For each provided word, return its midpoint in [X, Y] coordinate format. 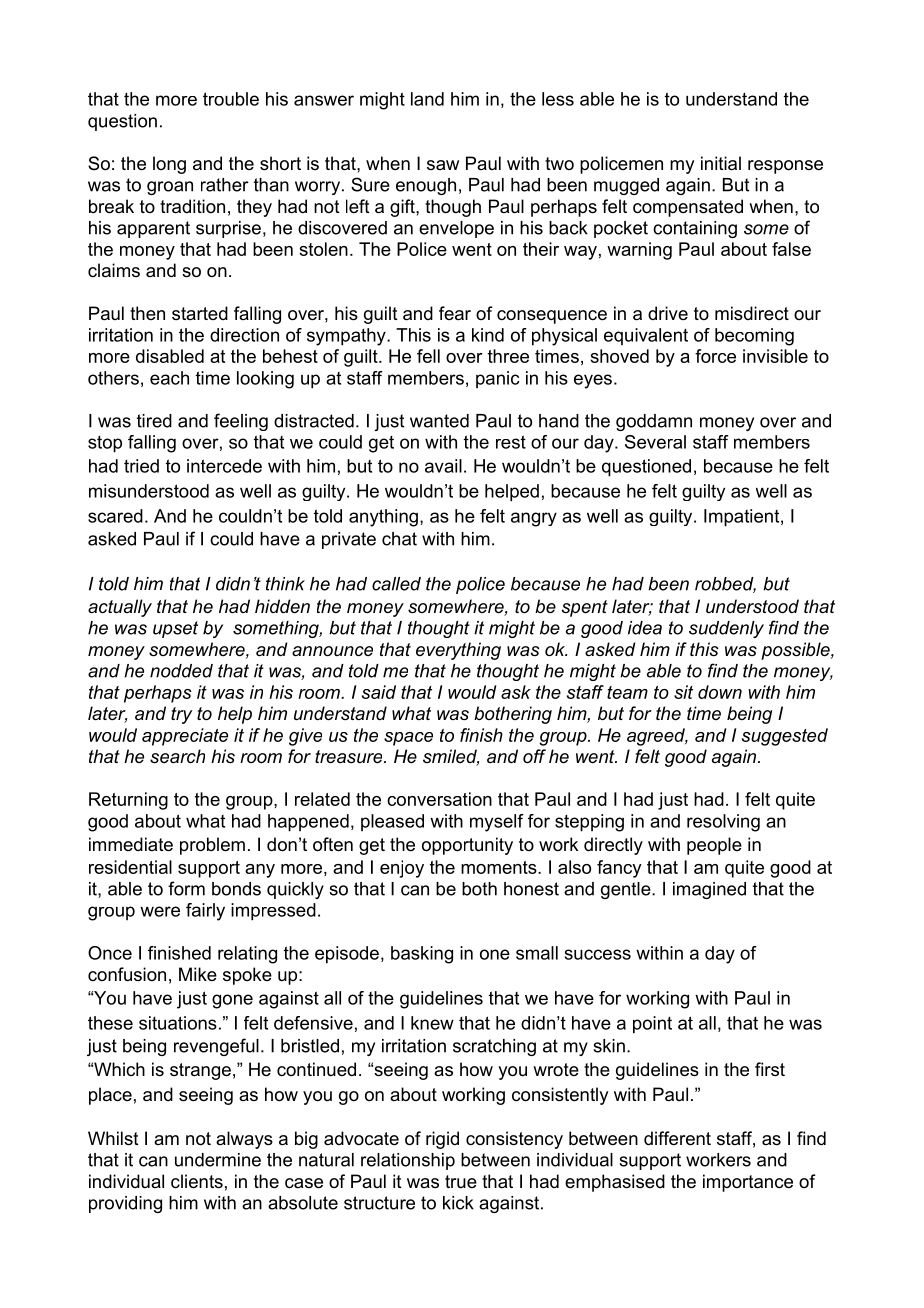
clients [197, 1181]
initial [721, 163]
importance [748, 1183]
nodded [181, 671]
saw [443, 165]
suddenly [726, 629]
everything [458, 651]
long [169, 165]
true [461, 1181]
